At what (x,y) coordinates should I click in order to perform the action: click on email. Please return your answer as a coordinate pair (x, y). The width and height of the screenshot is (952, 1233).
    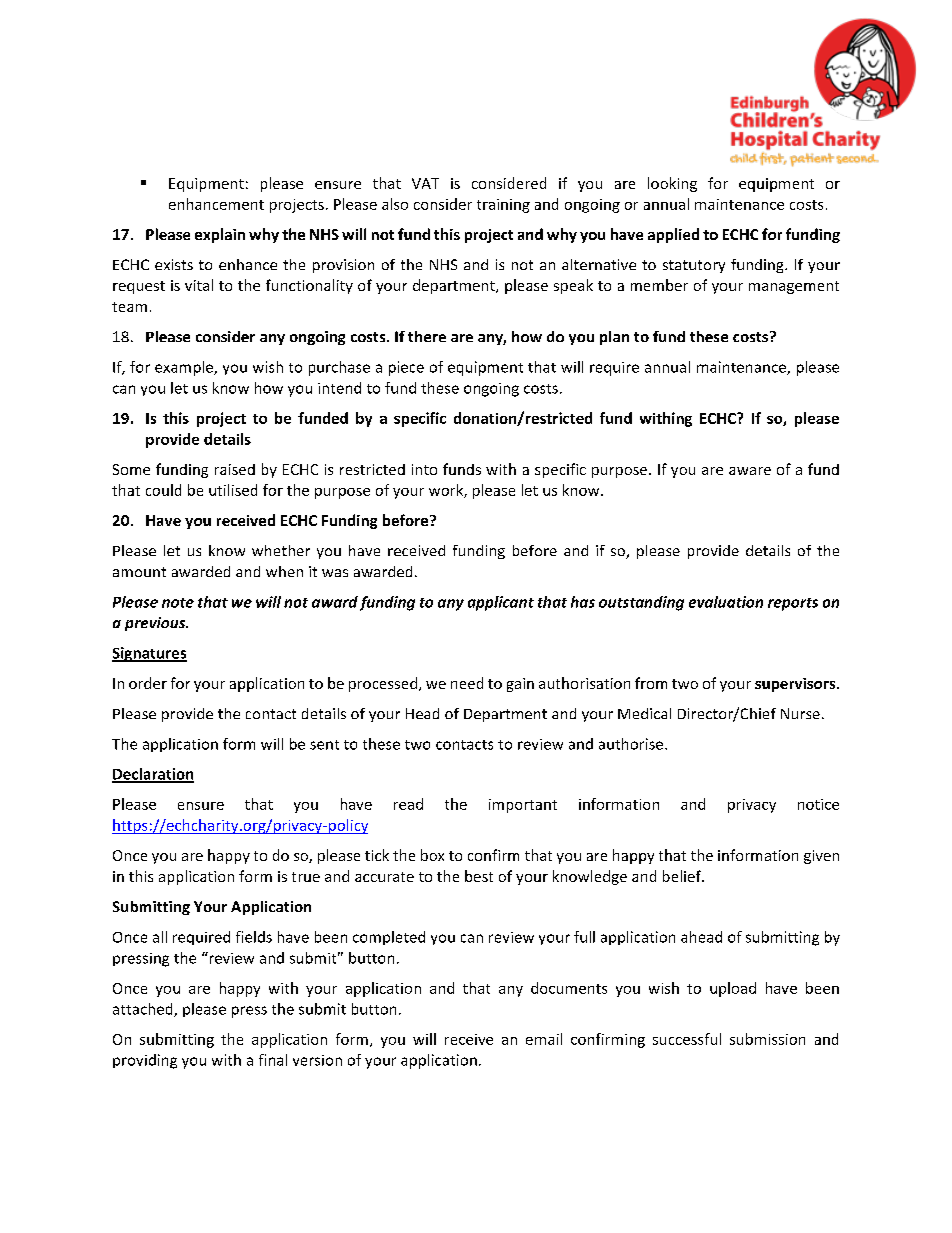
    Looking at the image, I should click on (544, 1039).
